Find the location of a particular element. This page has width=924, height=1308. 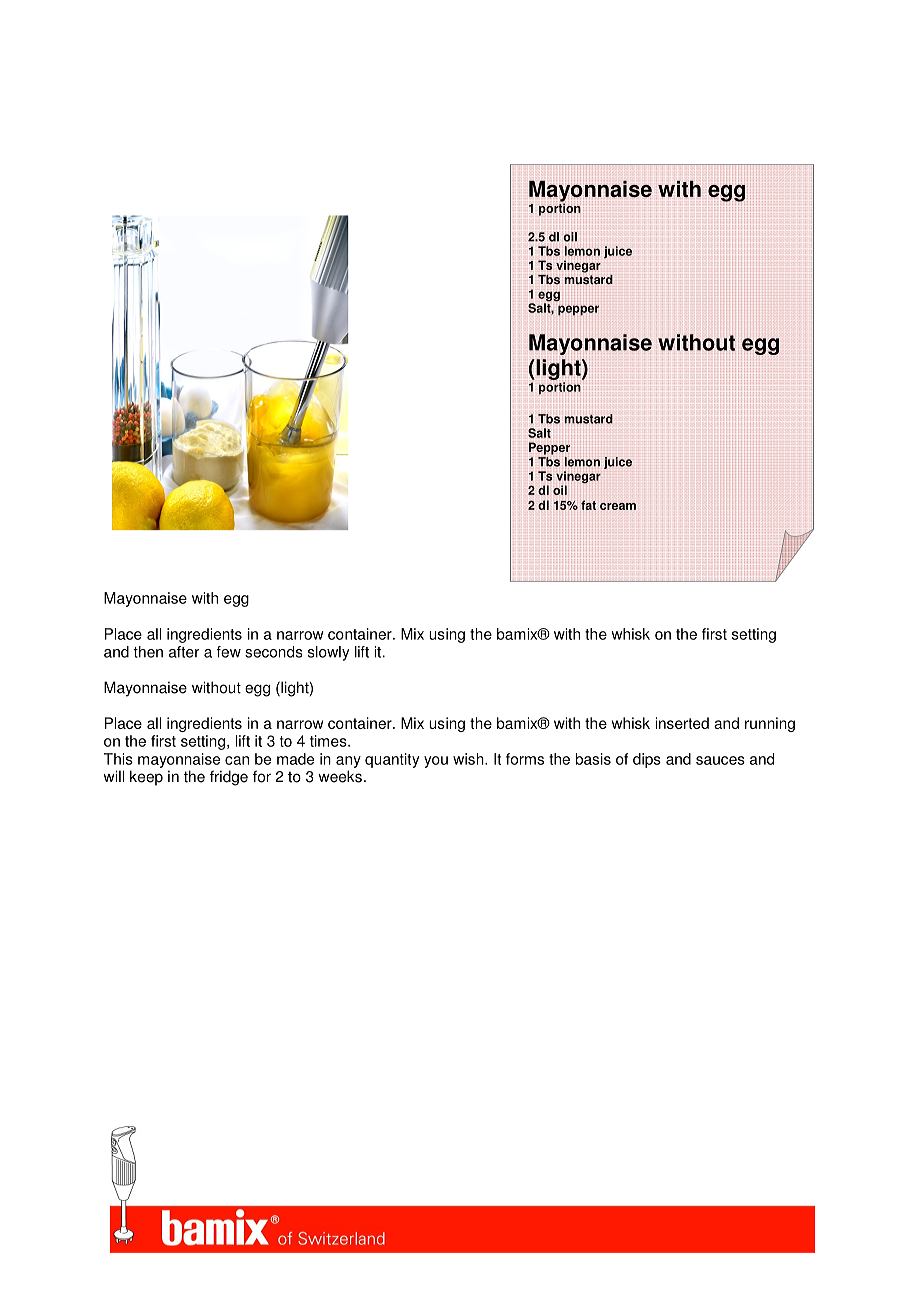

fat is located at coordinates (588, 505).
